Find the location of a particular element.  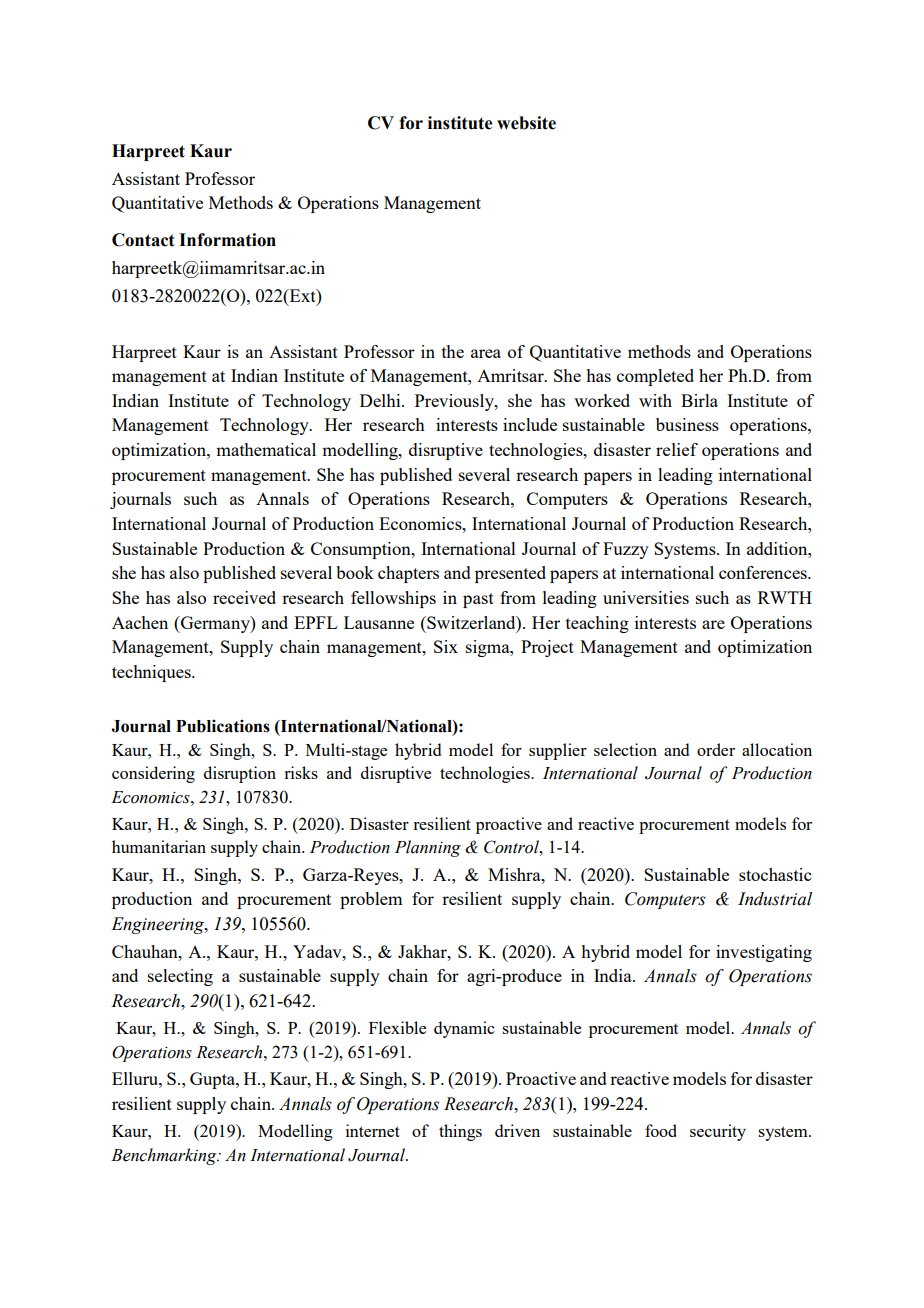

order is located at coordinates (716, 749).
